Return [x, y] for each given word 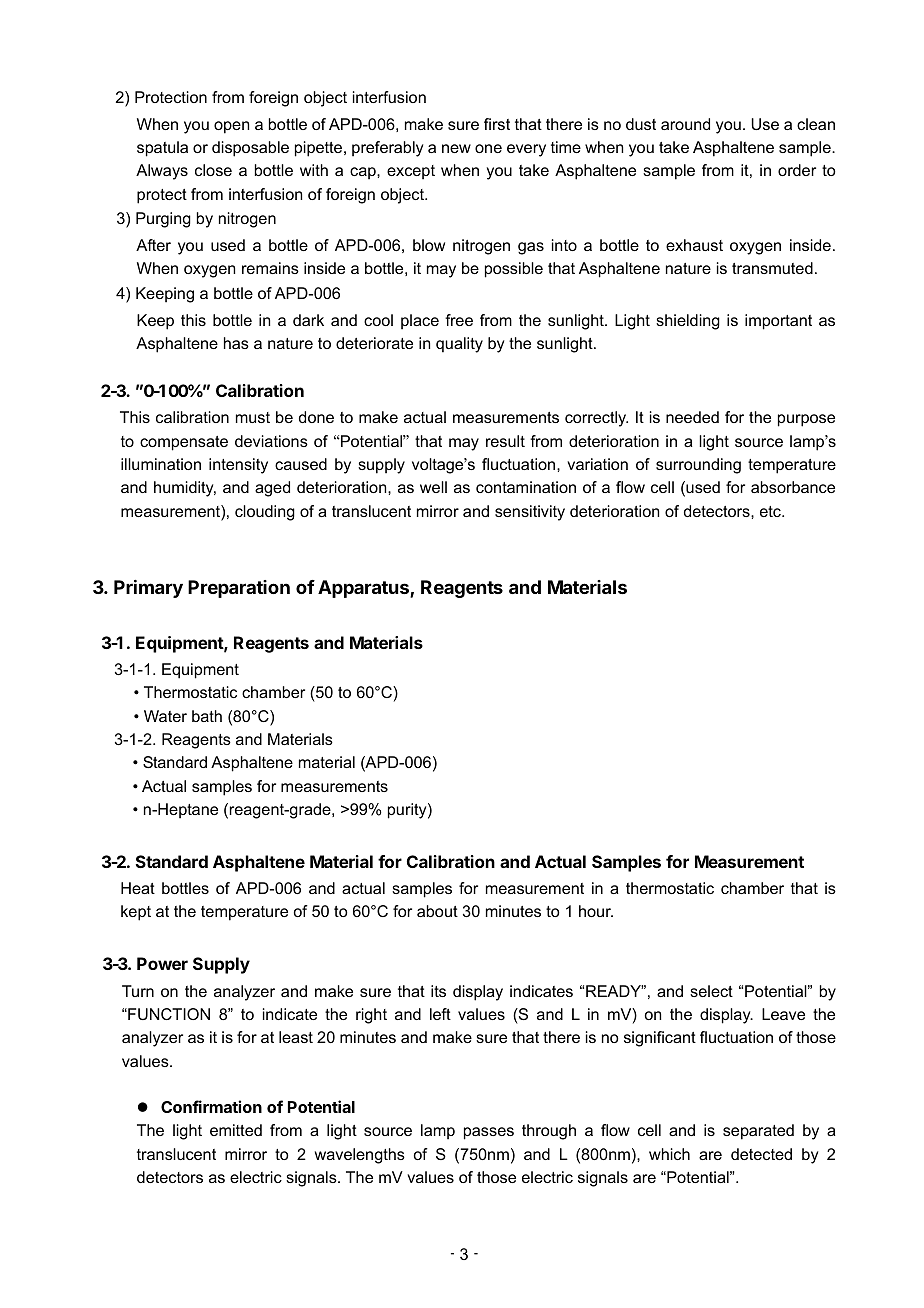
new [456, 148]
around [685, 124]
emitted [236, 1130]
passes [489, 1133]
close [213, 170]
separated [758, 1132]
